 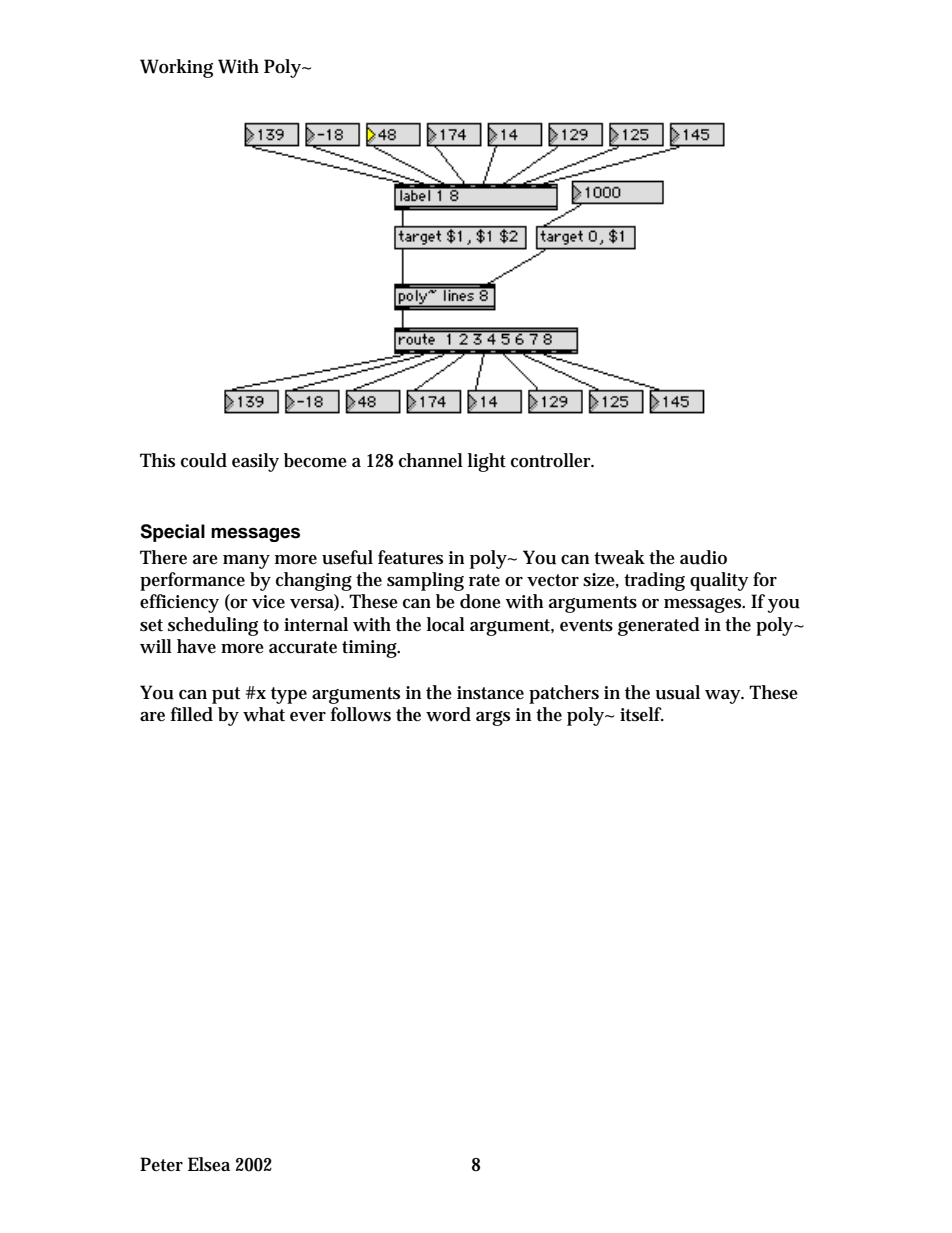 I want to click on word, so click(x=448, y=714).
